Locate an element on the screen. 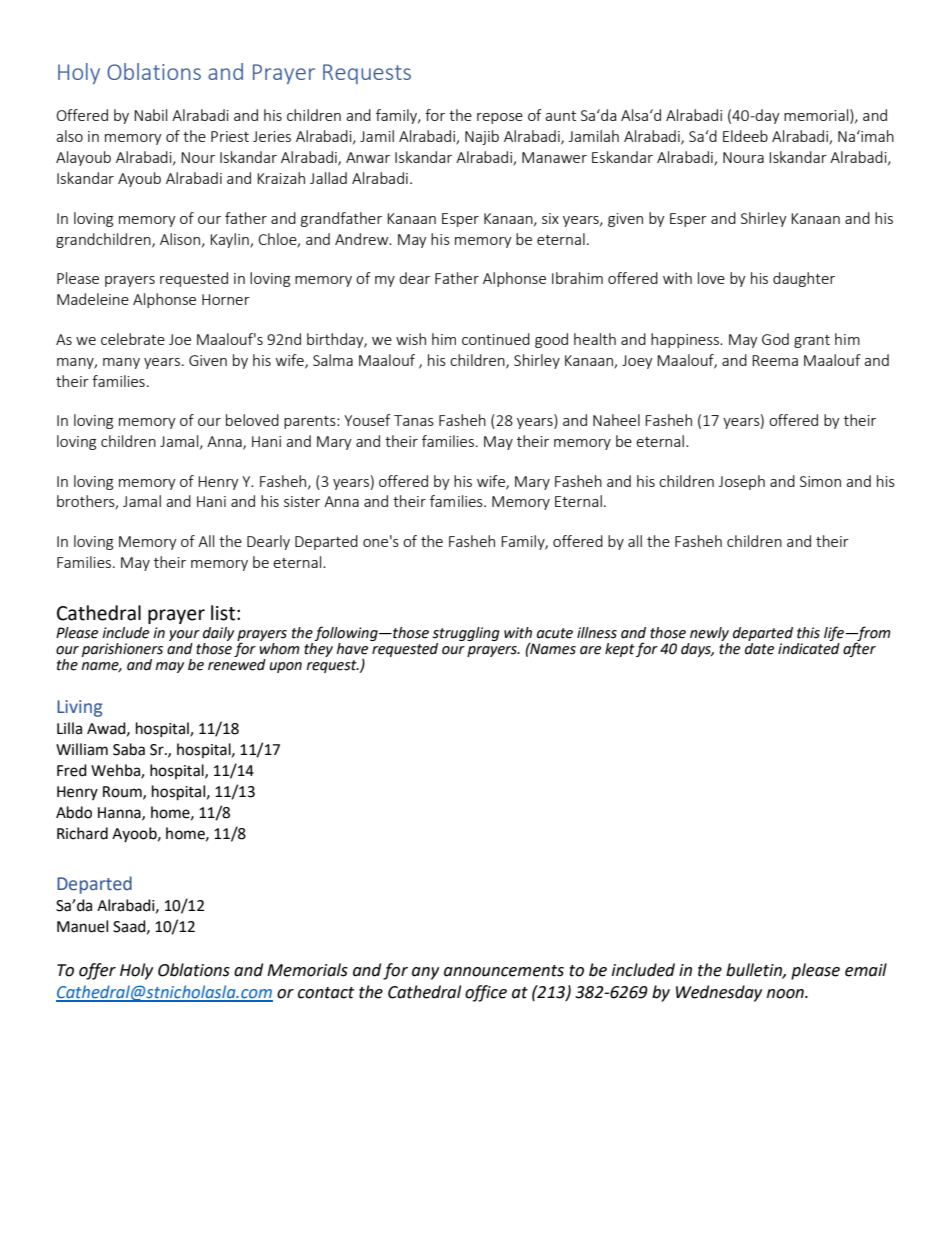 The height and width of the screenshot is (1233, 952). Najib is located at coordinates (482, 137).
